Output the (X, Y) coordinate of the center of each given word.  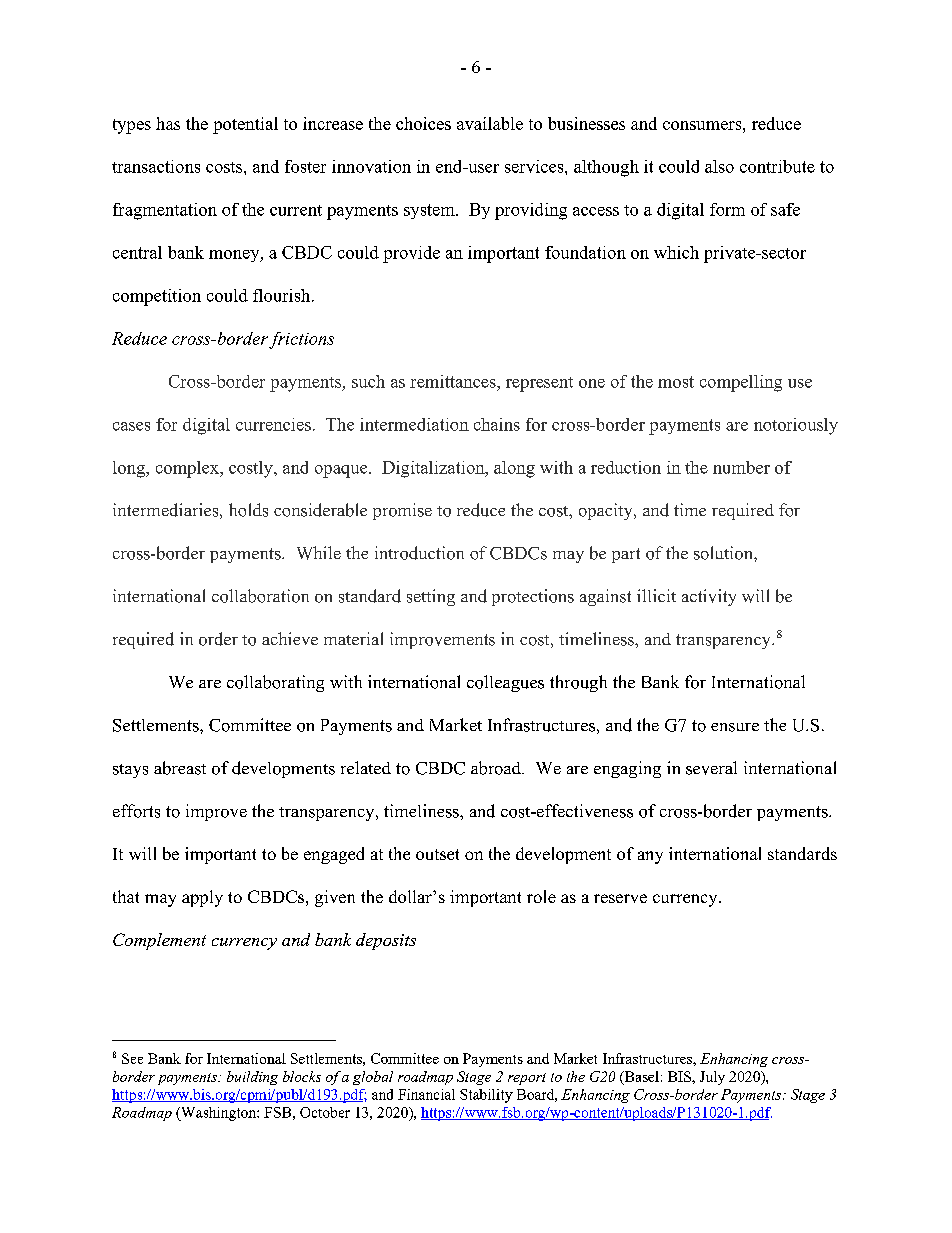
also (719, 166)
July (712, 1078)
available (490, 123)
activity (709, 597)
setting (431, 597)
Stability (486, 1096)
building (252, 1078)
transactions (156, 166)
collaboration (260, 596)
